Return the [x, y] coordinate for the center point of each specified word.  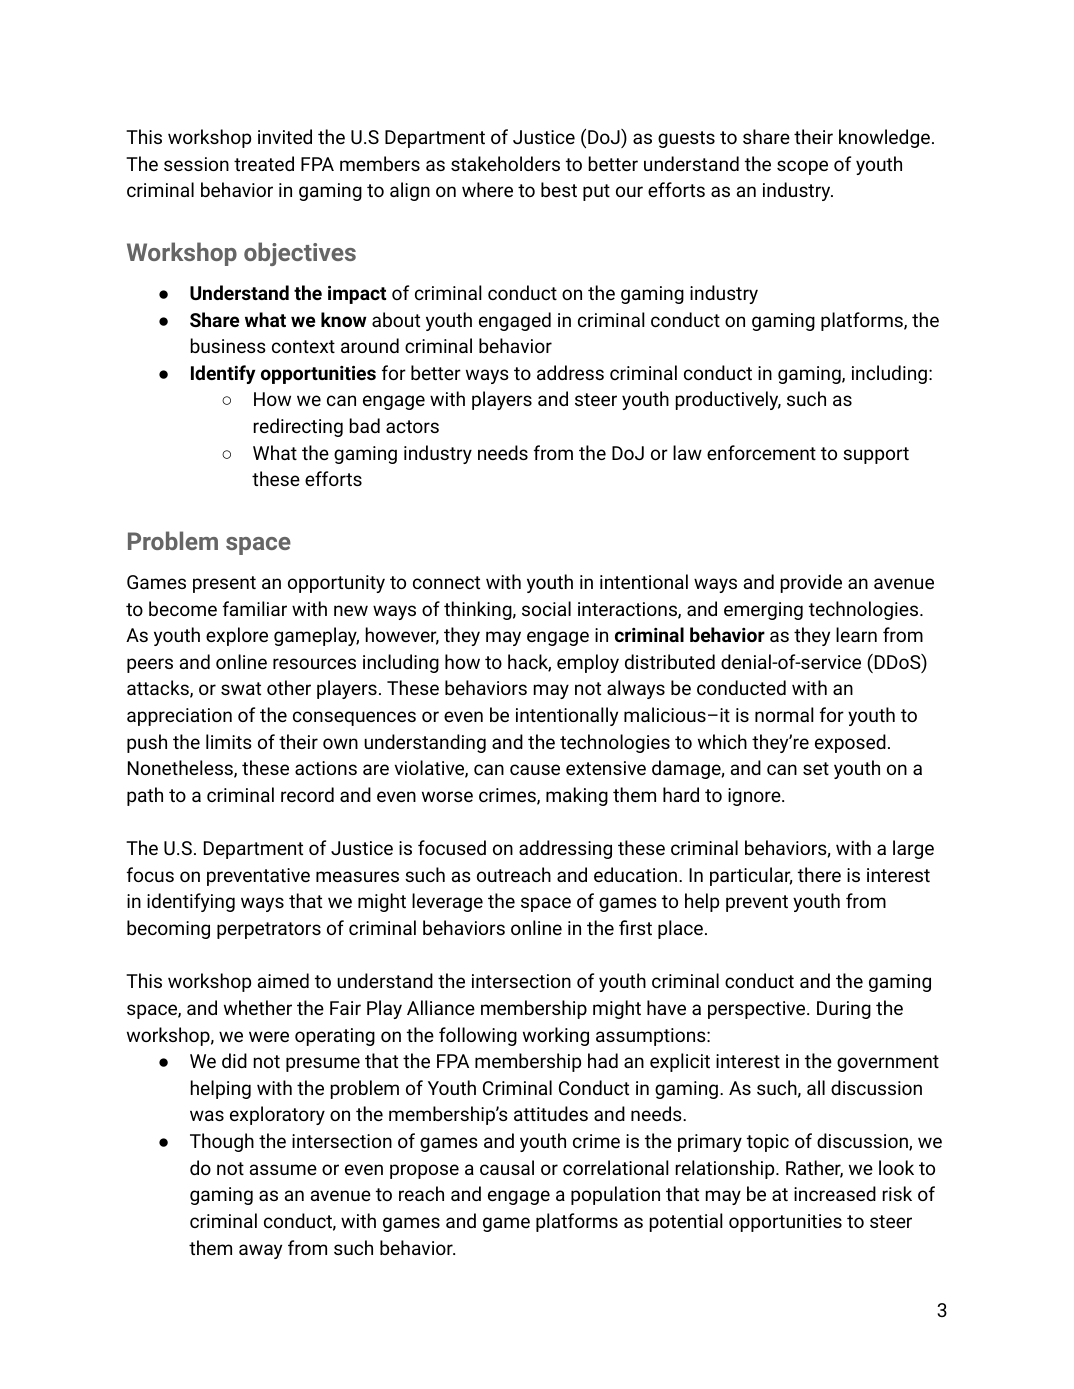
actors [412, 426]
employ [588, 663]
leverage [447, 902]
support [876, 455]
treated [264, 163]
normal [784, 714]
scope [802, 167]
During [844, 1010]
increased [835, 1193]
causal [507, 1167]
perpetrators [269, 930]
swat [241, 688]
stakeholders [505, 163]
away [260, 1251]
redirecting [298, 427]
